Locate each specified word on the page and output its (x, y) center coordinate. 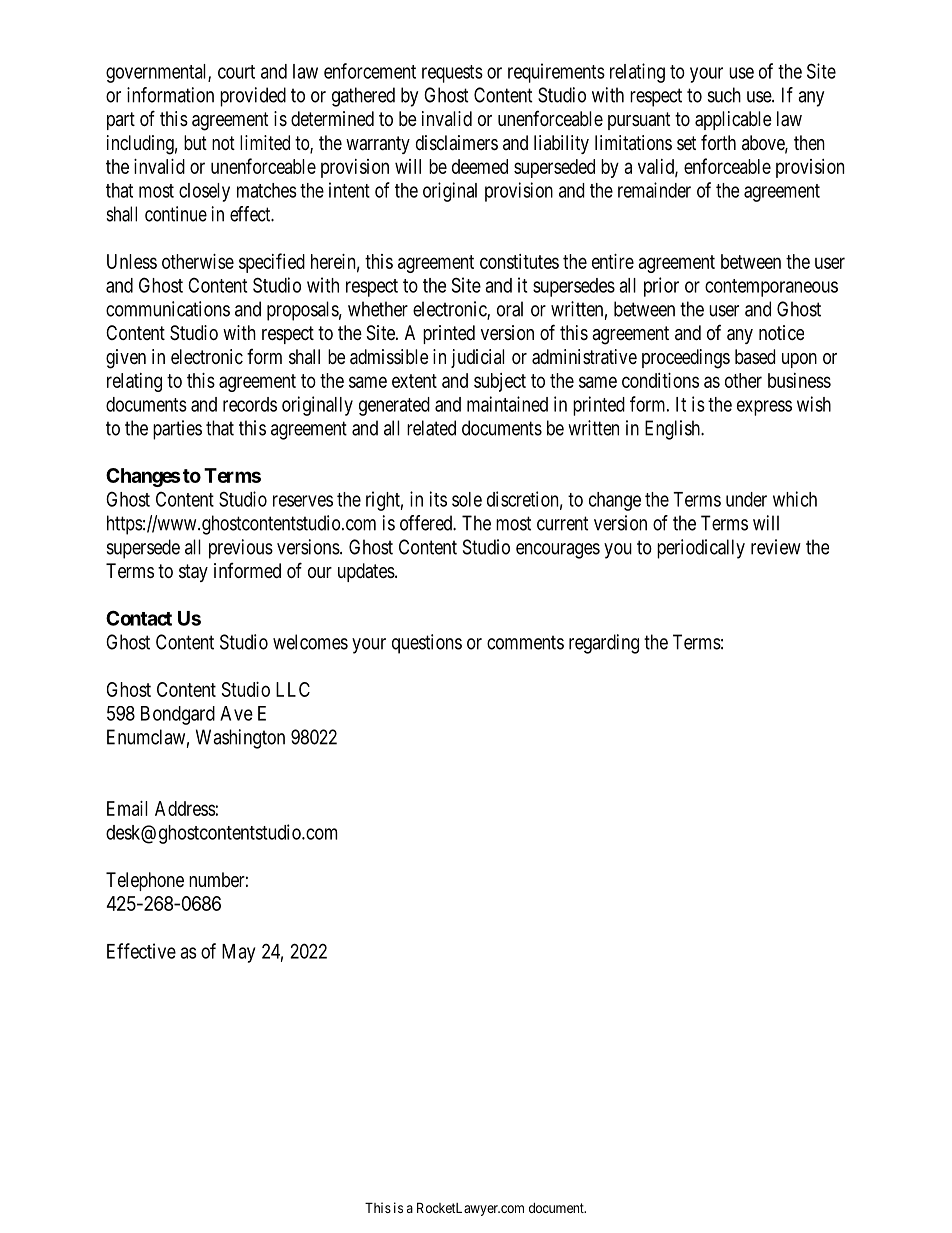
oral (510, 309)
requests (452, 74)
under (746, 499)
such (724, 95)
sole (467, 499)
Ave (236, 713)
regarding (604, 644)
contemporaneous (771, 288)
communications (168, 309)
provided (253, 97)
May (238, 953)
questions (427, 644)
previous (241, 549)
